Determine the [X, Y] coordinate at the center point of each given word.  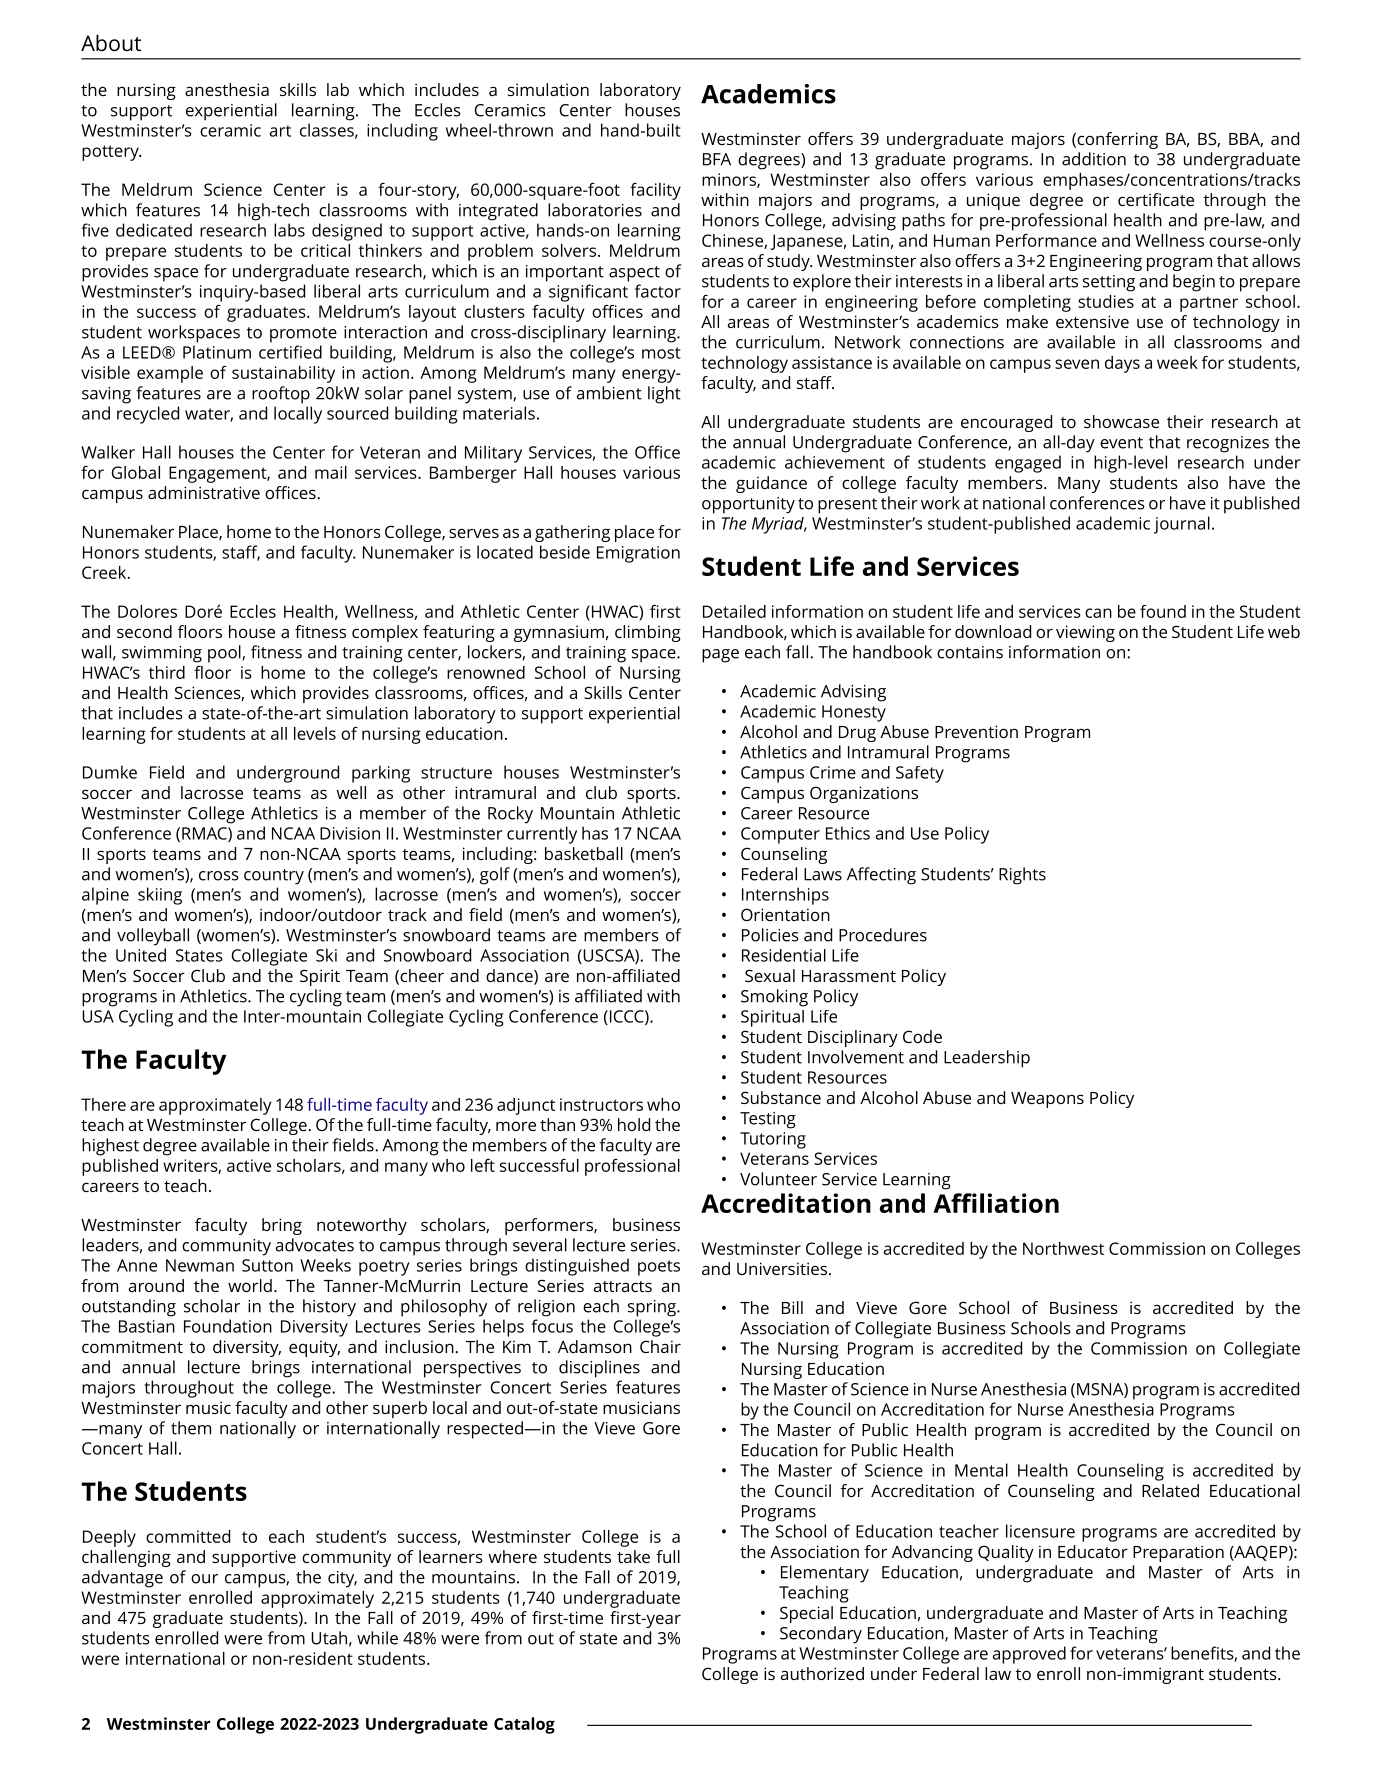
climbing [648, 633]
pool [225, 654]
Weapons [1047, 1100]
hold [634, 1124]
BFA [717, 159]
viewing [1085, 633]
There [103, 1104]
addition [1094, 159]
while [377, 1638]
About [111, 42]
